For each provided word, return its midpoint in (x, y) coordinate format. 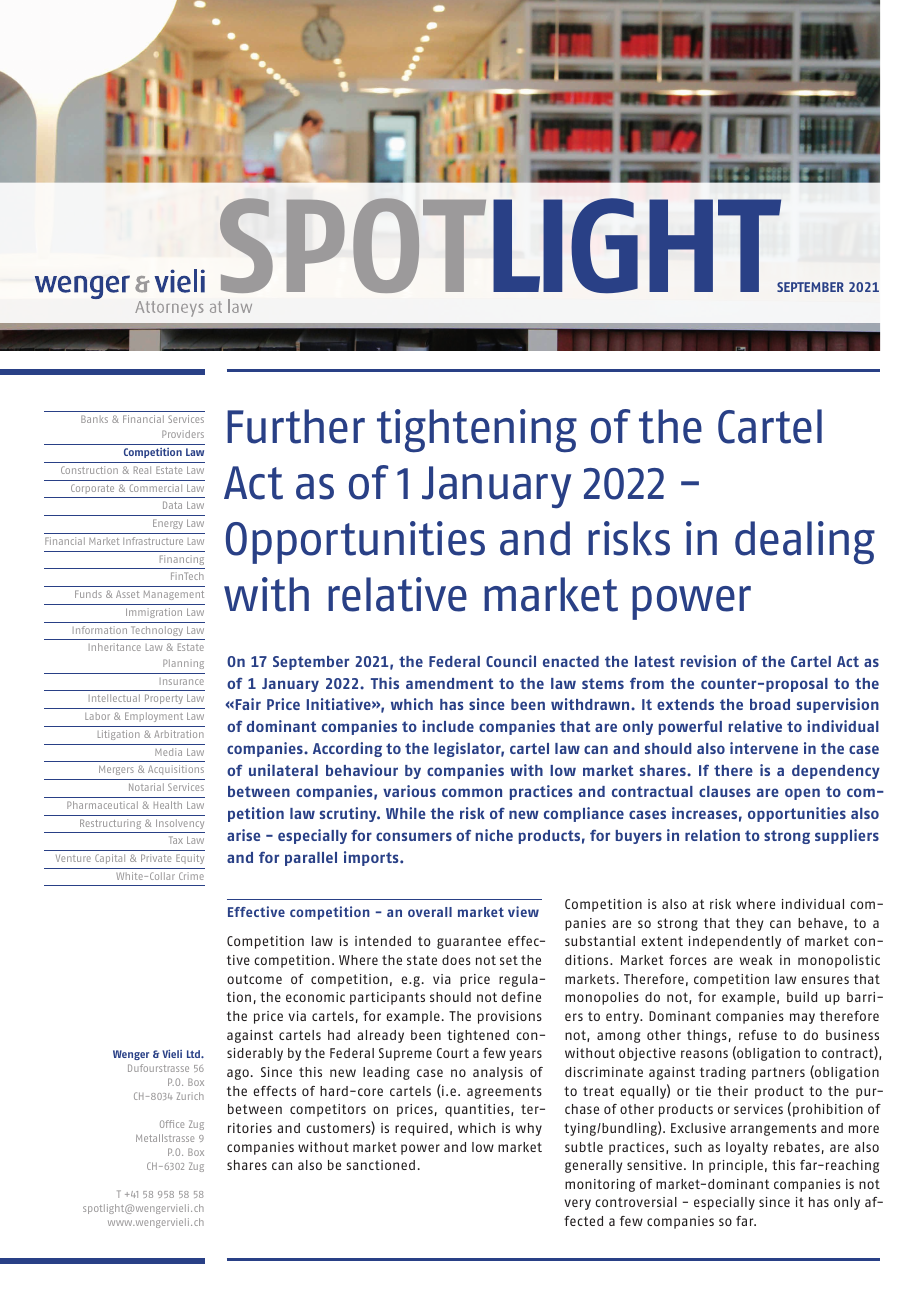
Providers (183, 434)
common (472, 792)
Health (168, 805)
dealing (805, 543)
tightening (477, 431)
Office (172, 1124)
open (802, 794)
